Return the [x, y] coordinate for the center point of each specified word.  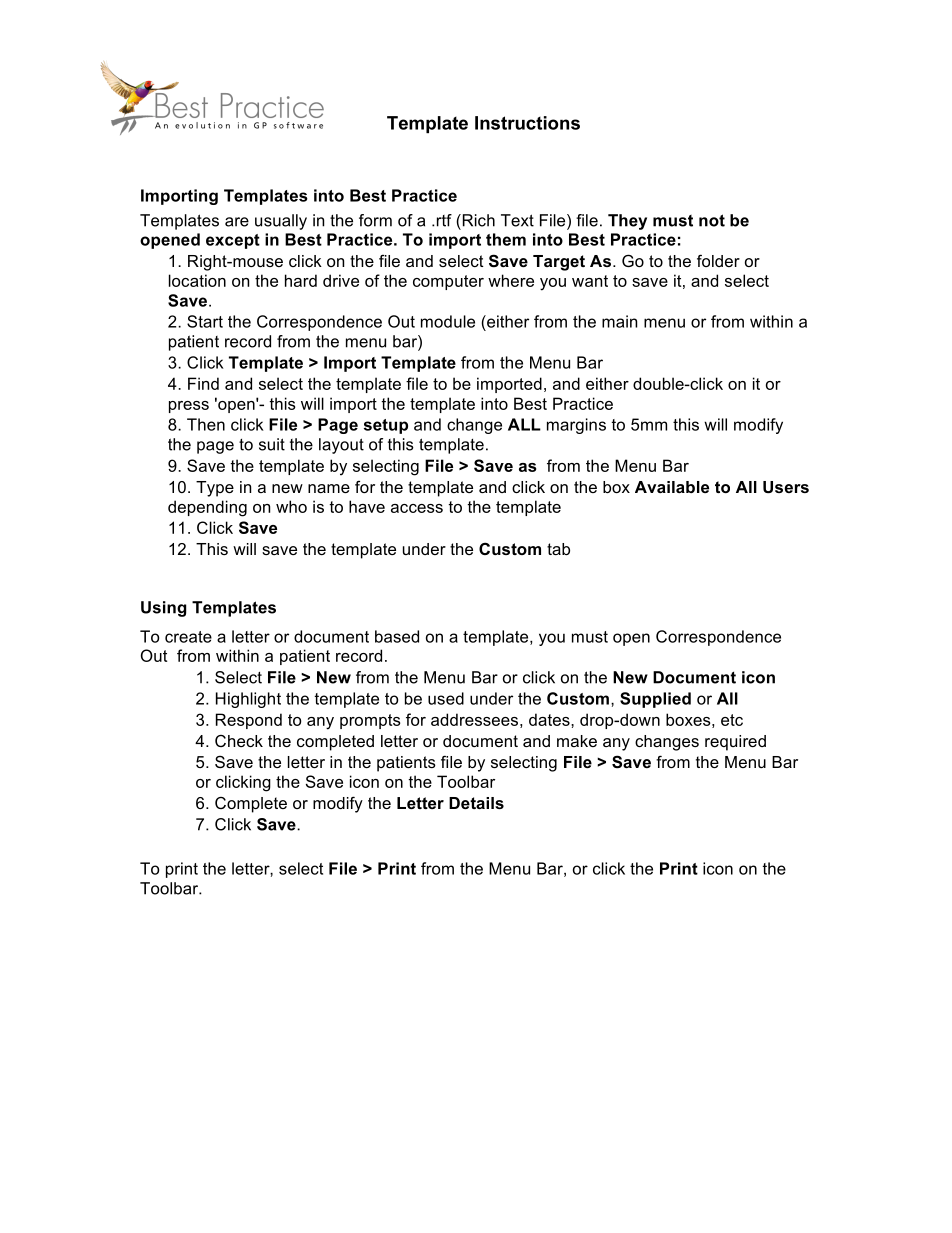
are [237, 222]
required [735, 743]
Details [476, 803]
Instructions [527, 123]
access [417, 508]
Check [239, 741]
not [712, 220]
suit [272, 444]
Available [672, 487]
